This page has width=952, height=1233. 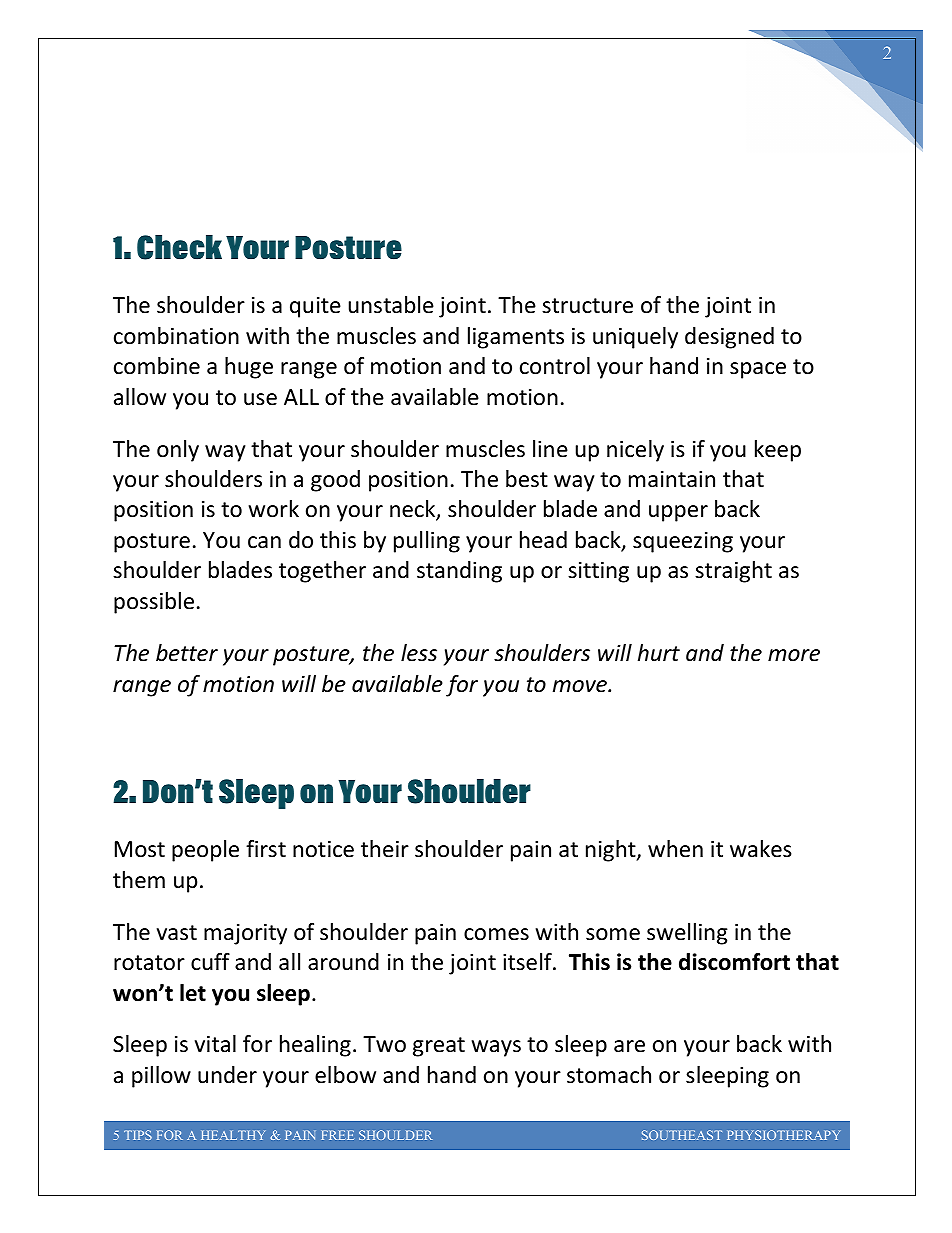 I want to click on Check, so click(x=179, y=247).
